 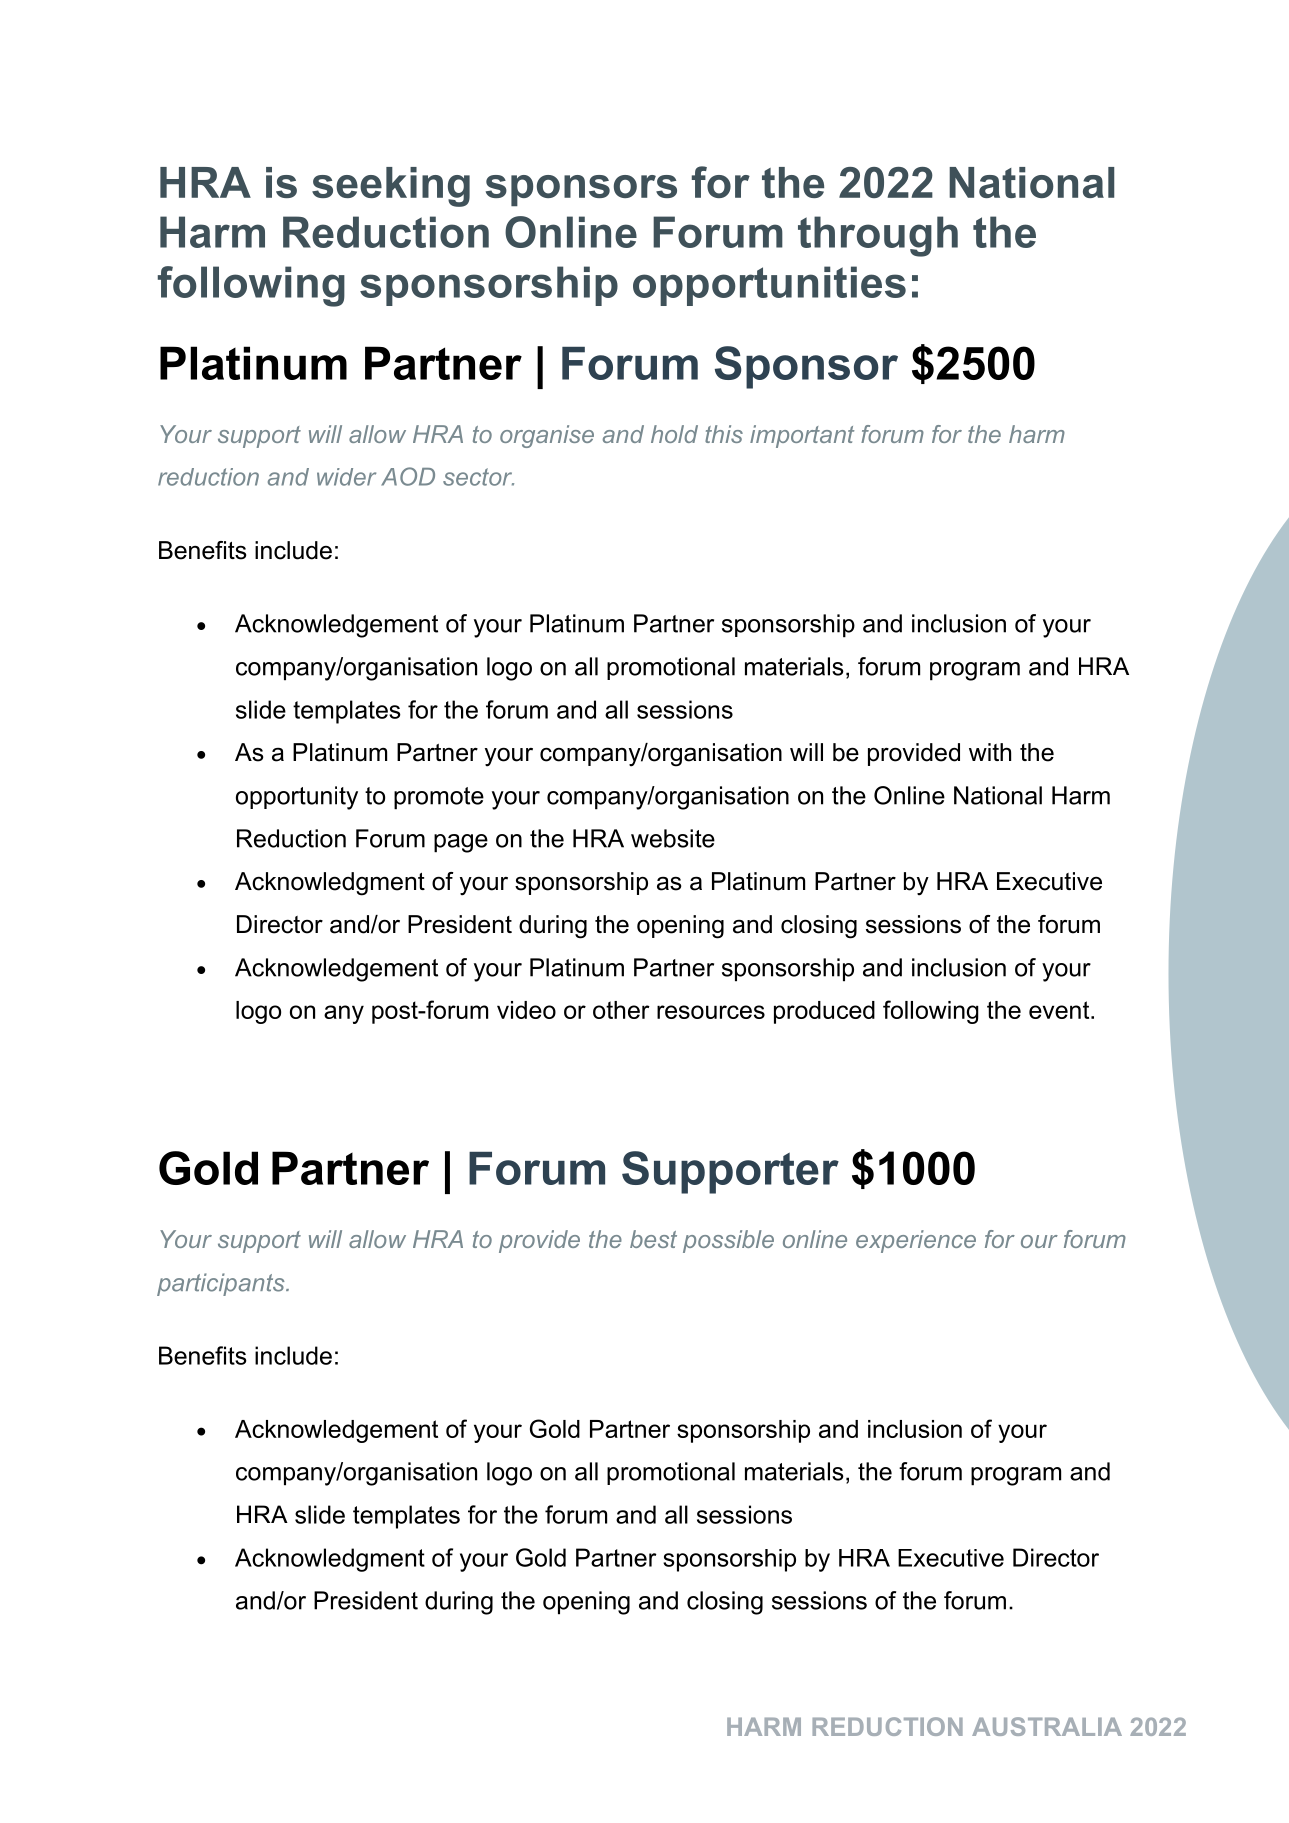 I want to click on best, so click(x=653, y=1239).
